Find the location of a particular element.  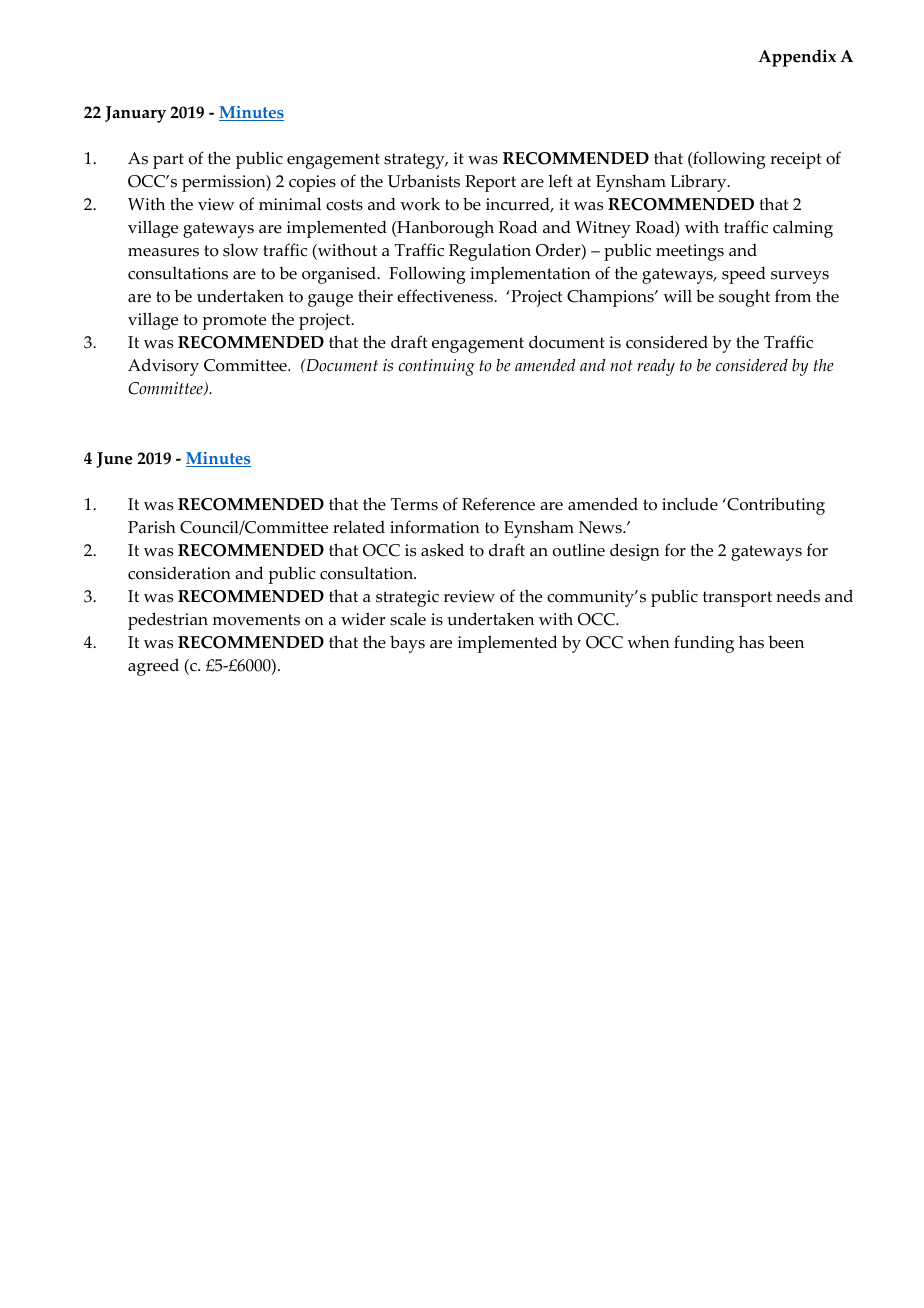

June is located at coordinates (114, 460).
